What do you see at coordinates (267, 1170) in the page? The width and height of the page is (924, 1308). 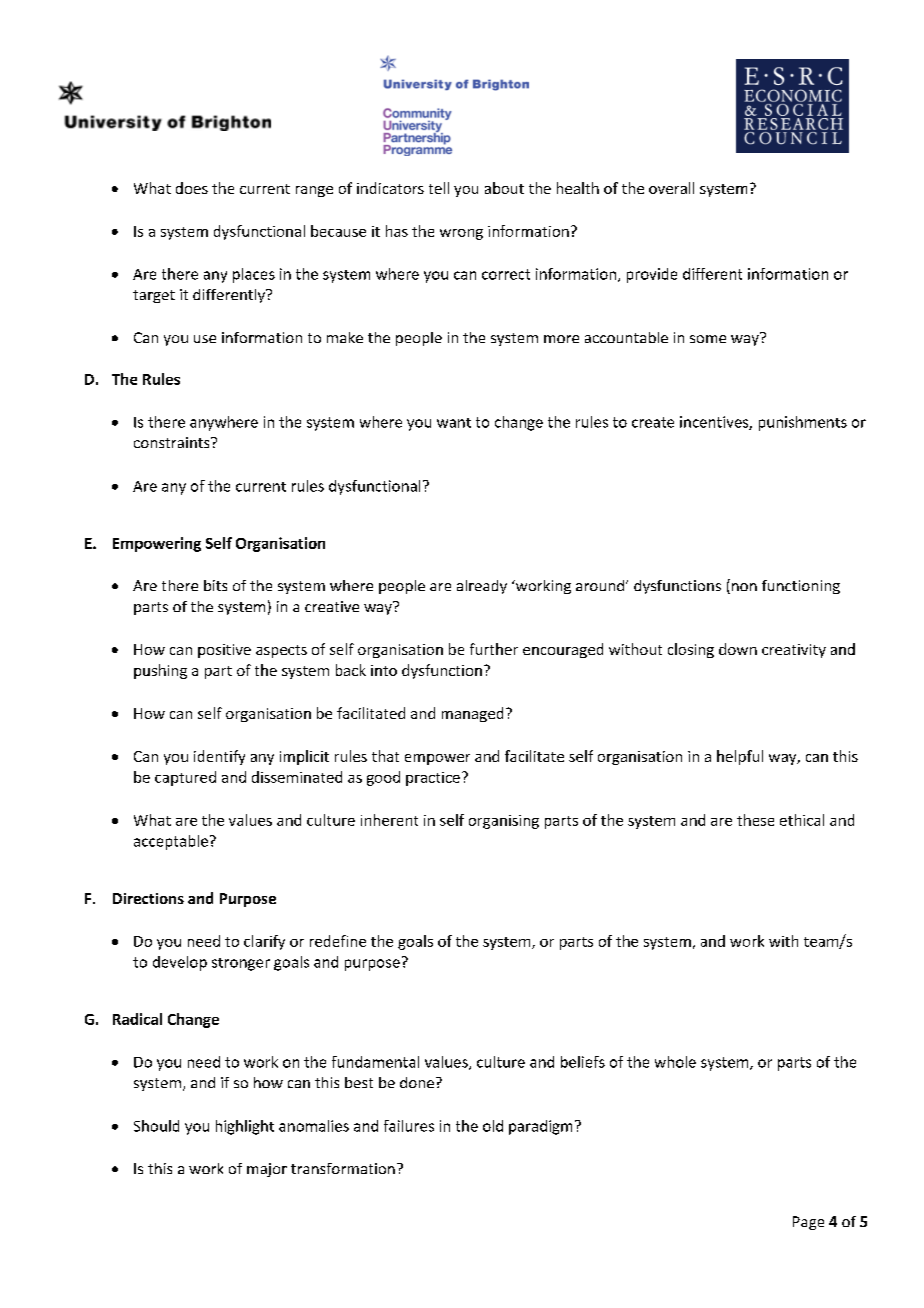 I see `major` at bounding box center [267, 1170].
